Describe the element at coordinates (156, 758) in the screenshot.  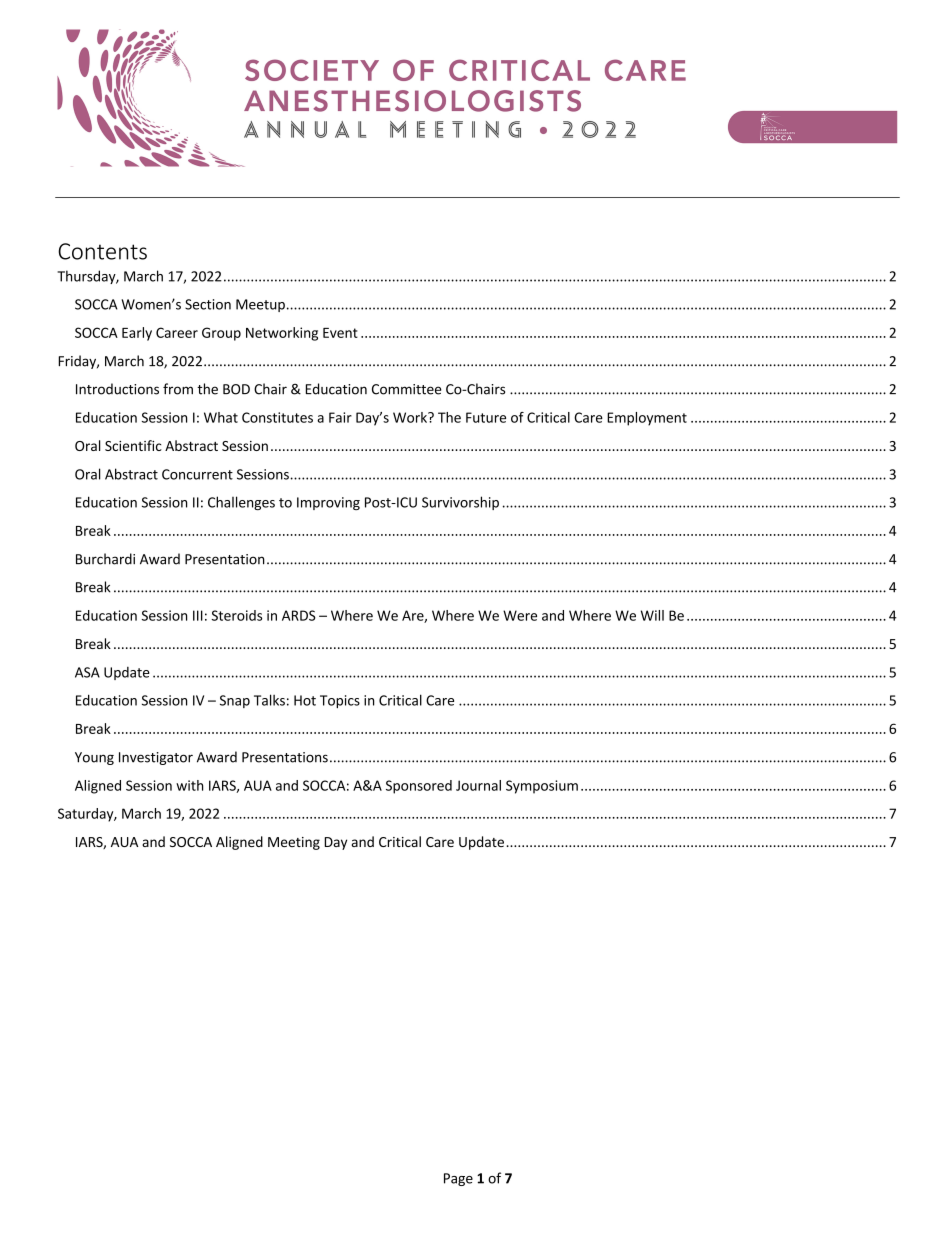
I see `Investigator` at that location.
